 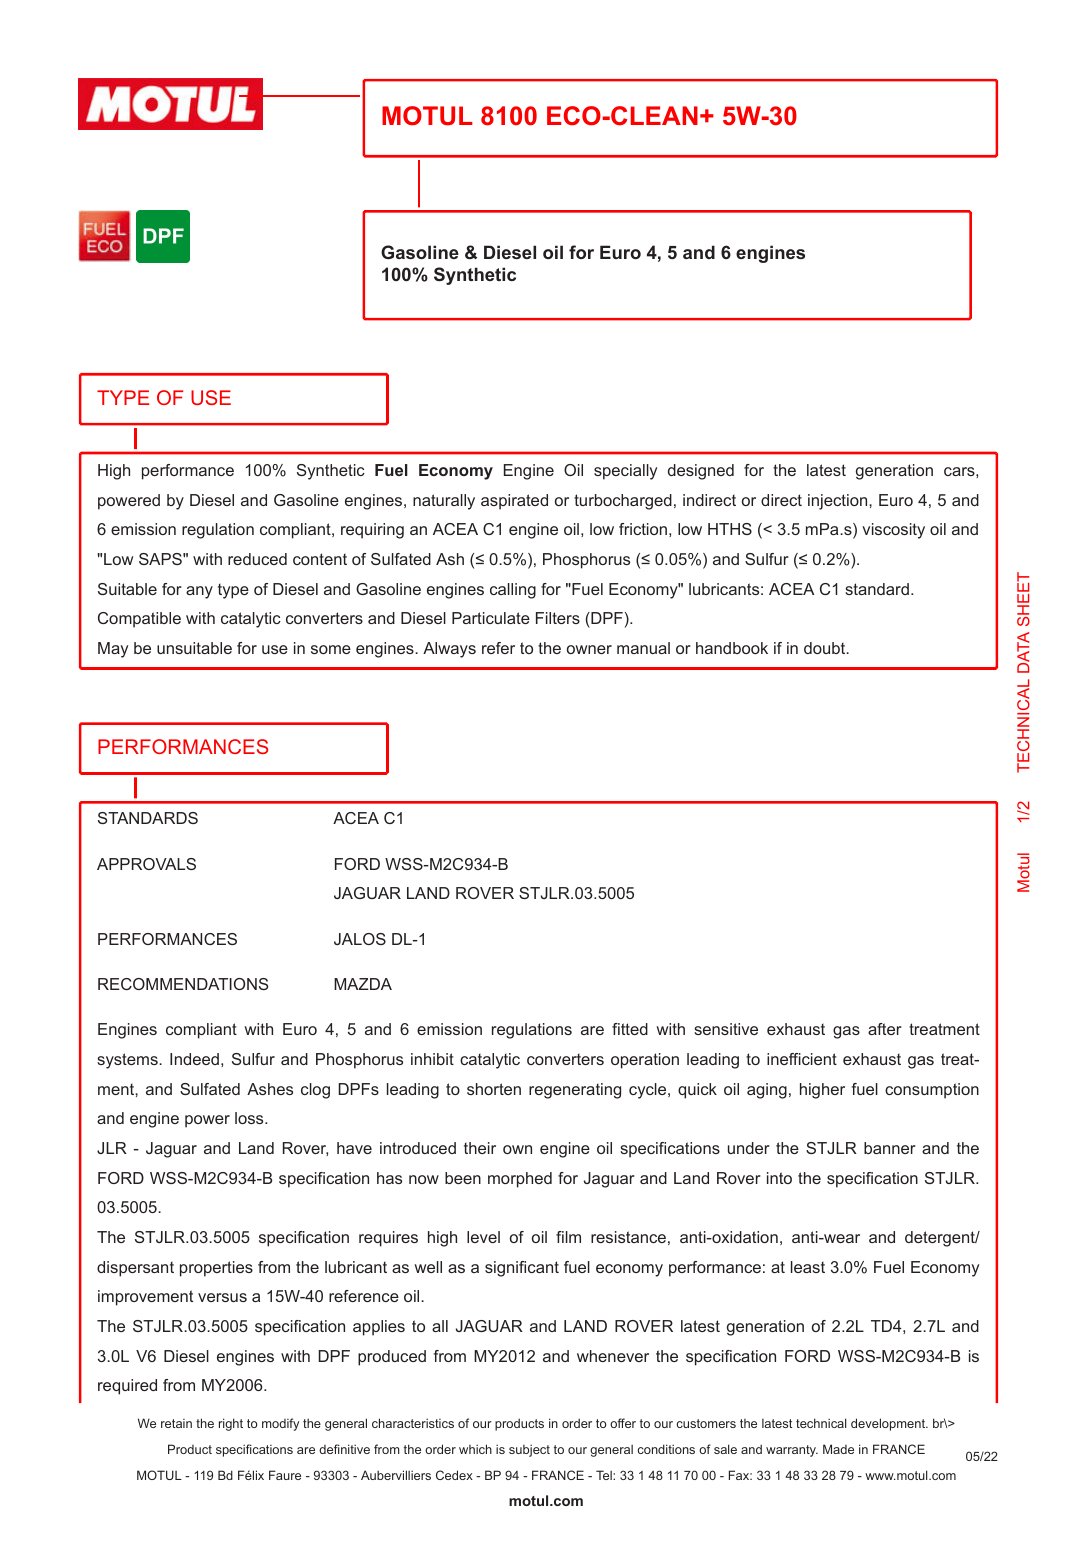 I want to click on injection, so click(x=839, y=502).
